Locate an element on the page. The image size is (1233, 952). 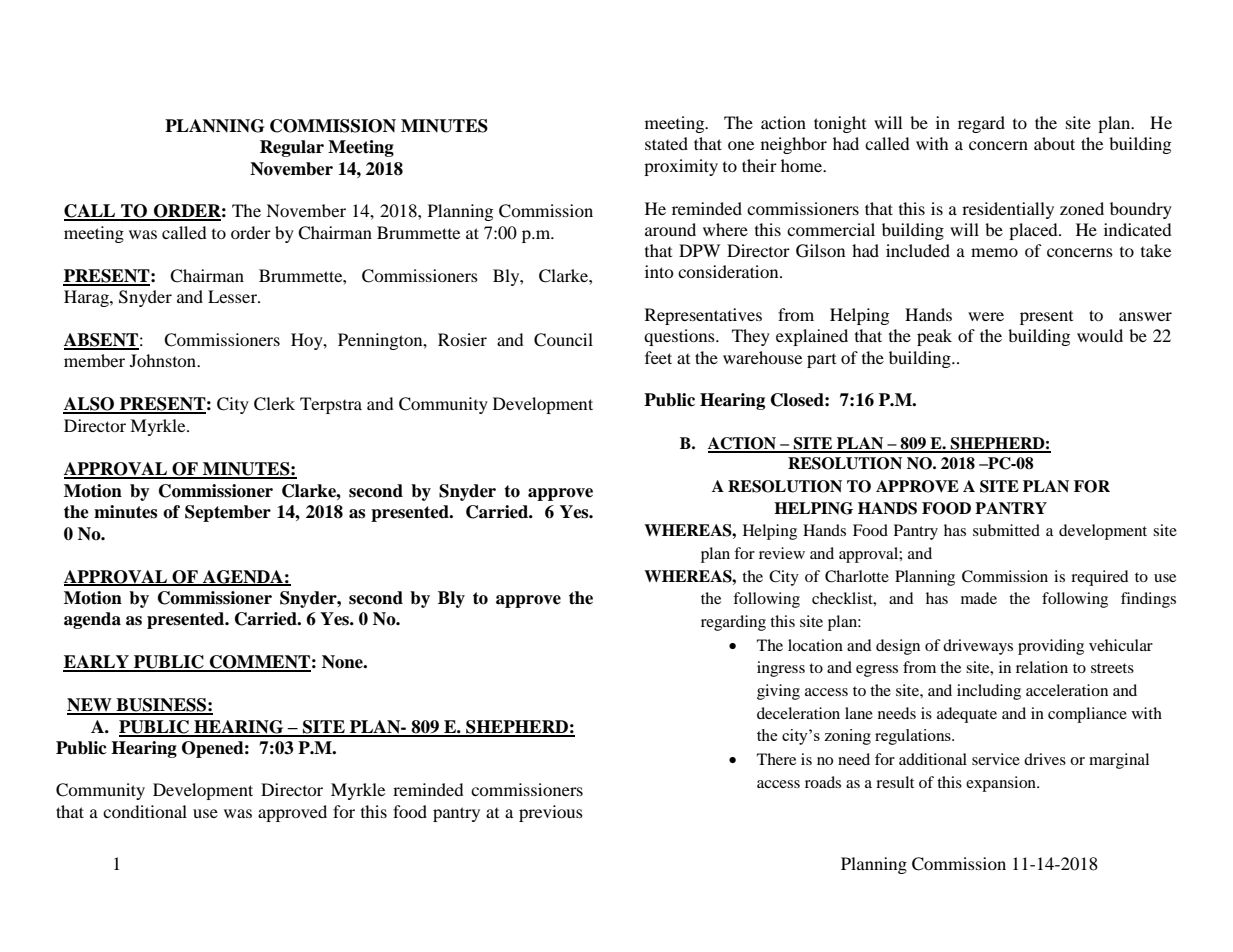
review is located at coordinates (782, 553).
